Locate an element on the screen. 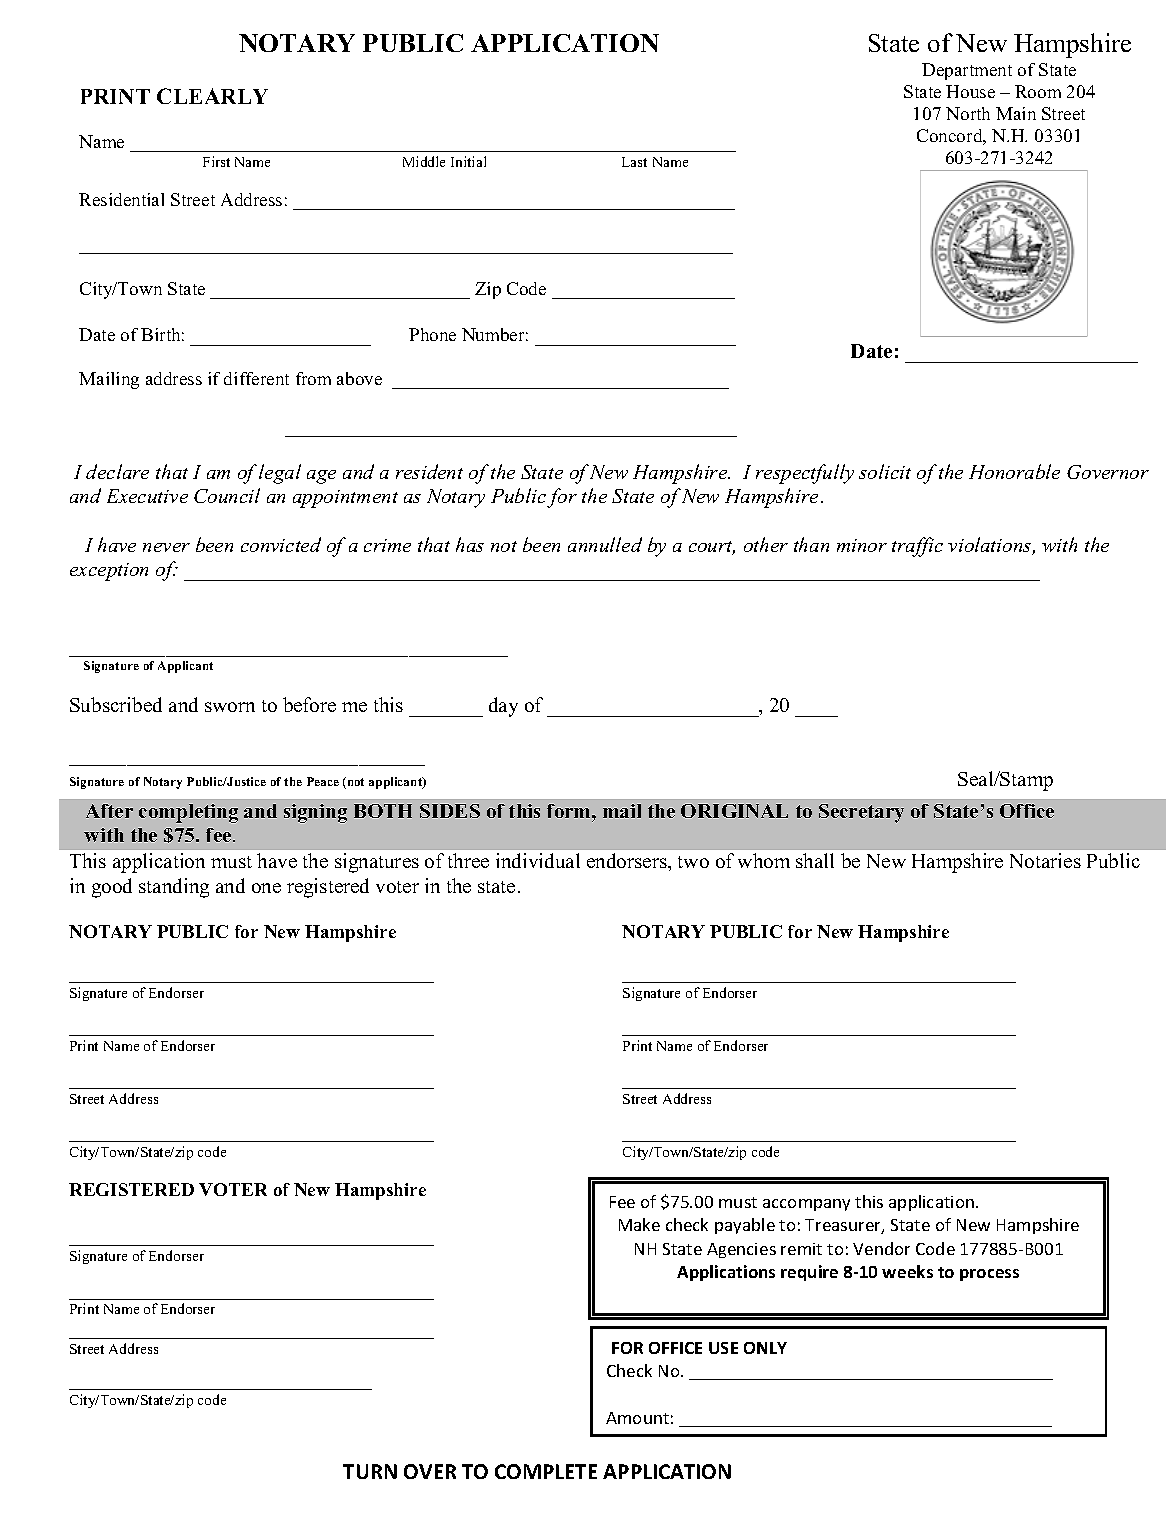  Last is located at coordinates (634, 162).
